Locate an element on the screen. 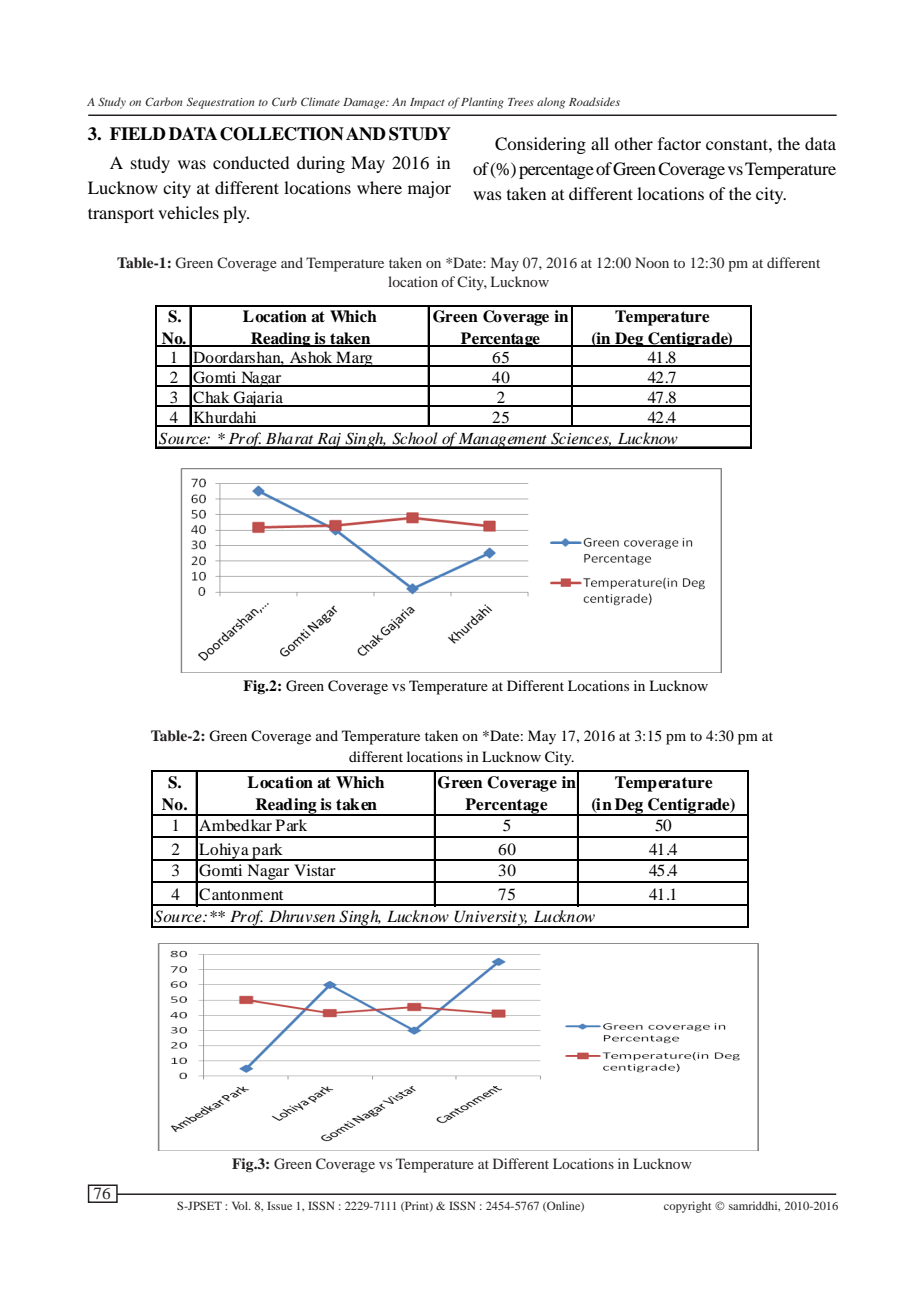 The image size is (924, 1308). Impact is located at coordinates (427, 103).
